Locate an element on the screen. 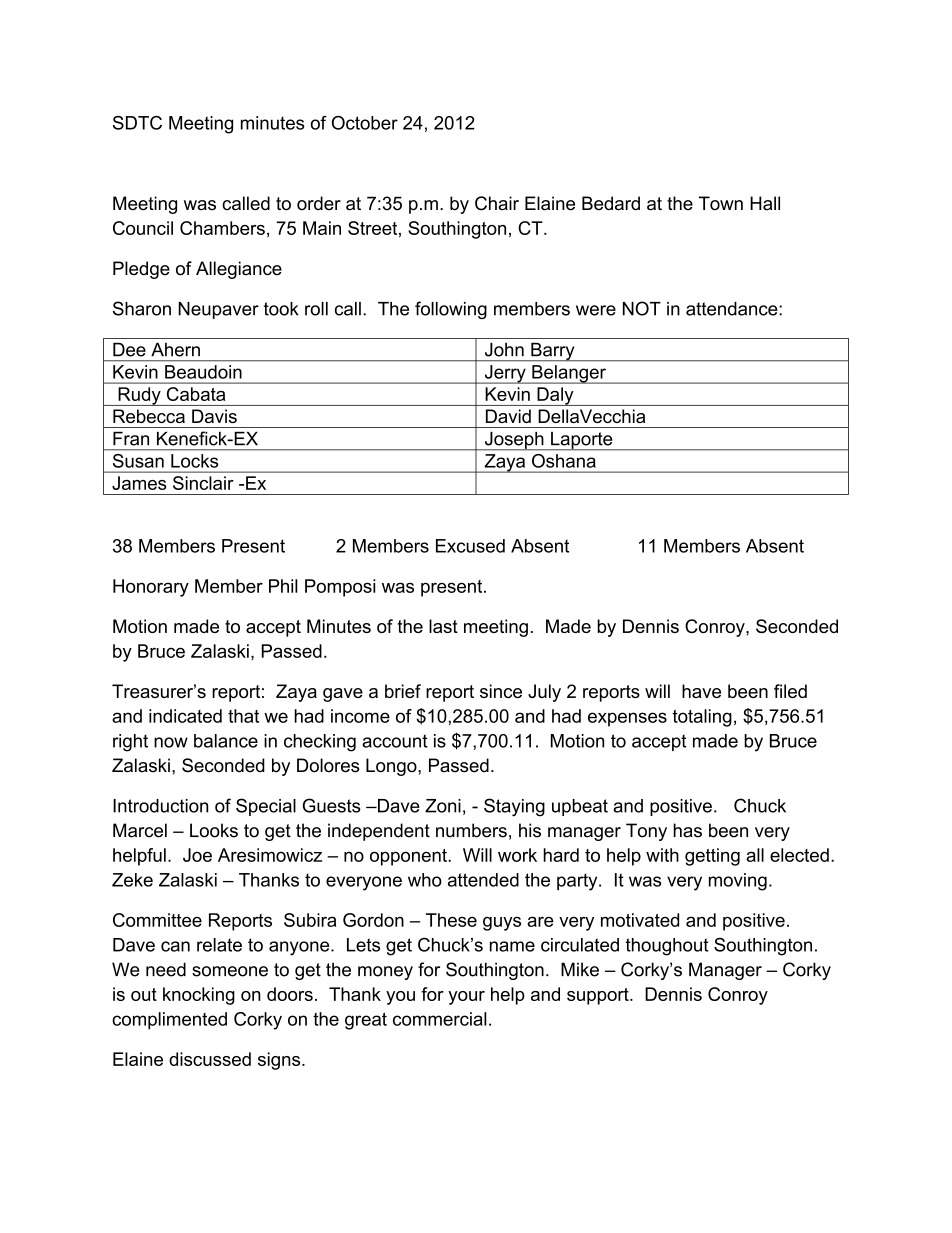 The image size is (952, 1233). last is located at coordinates (443, 626).
